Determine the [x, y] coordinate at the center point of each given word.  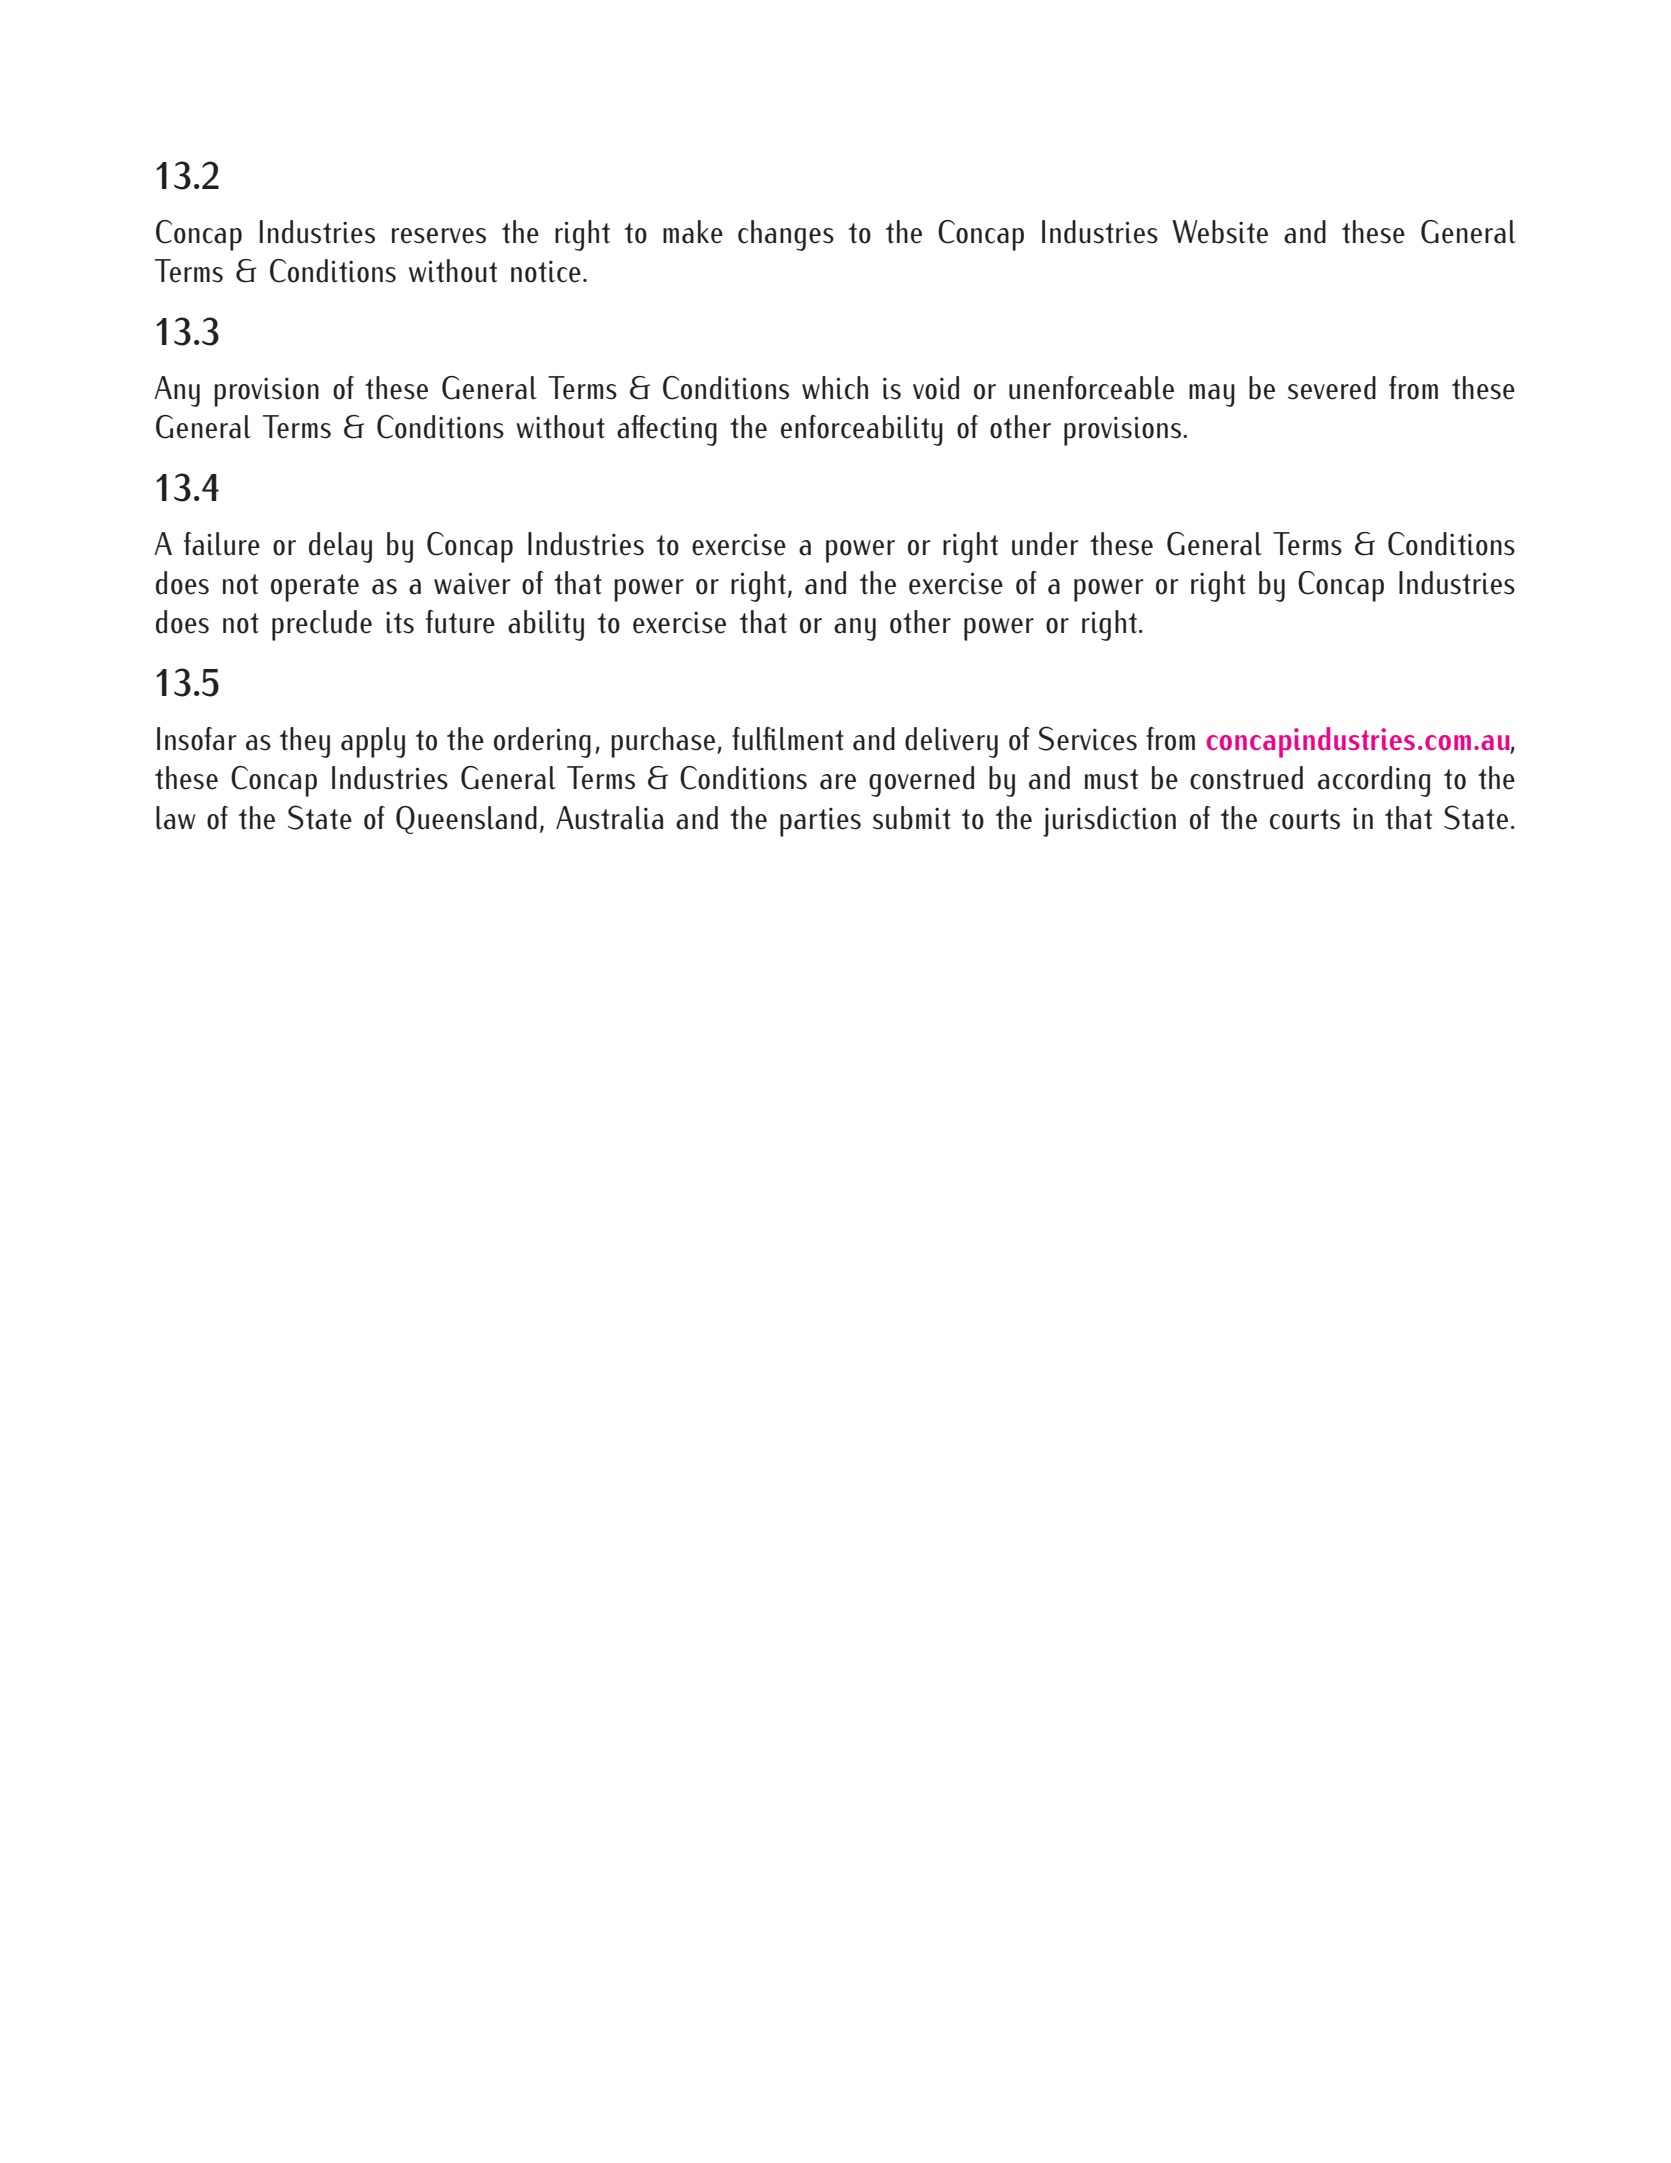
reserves [439, 236]
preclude [322, 625]
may [1212, 395]
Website [1220, 232]
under [1045, 544]
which [835, 388]
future [460, 622]
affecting [667, 430]
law [176, 818]
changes [786, 235]
